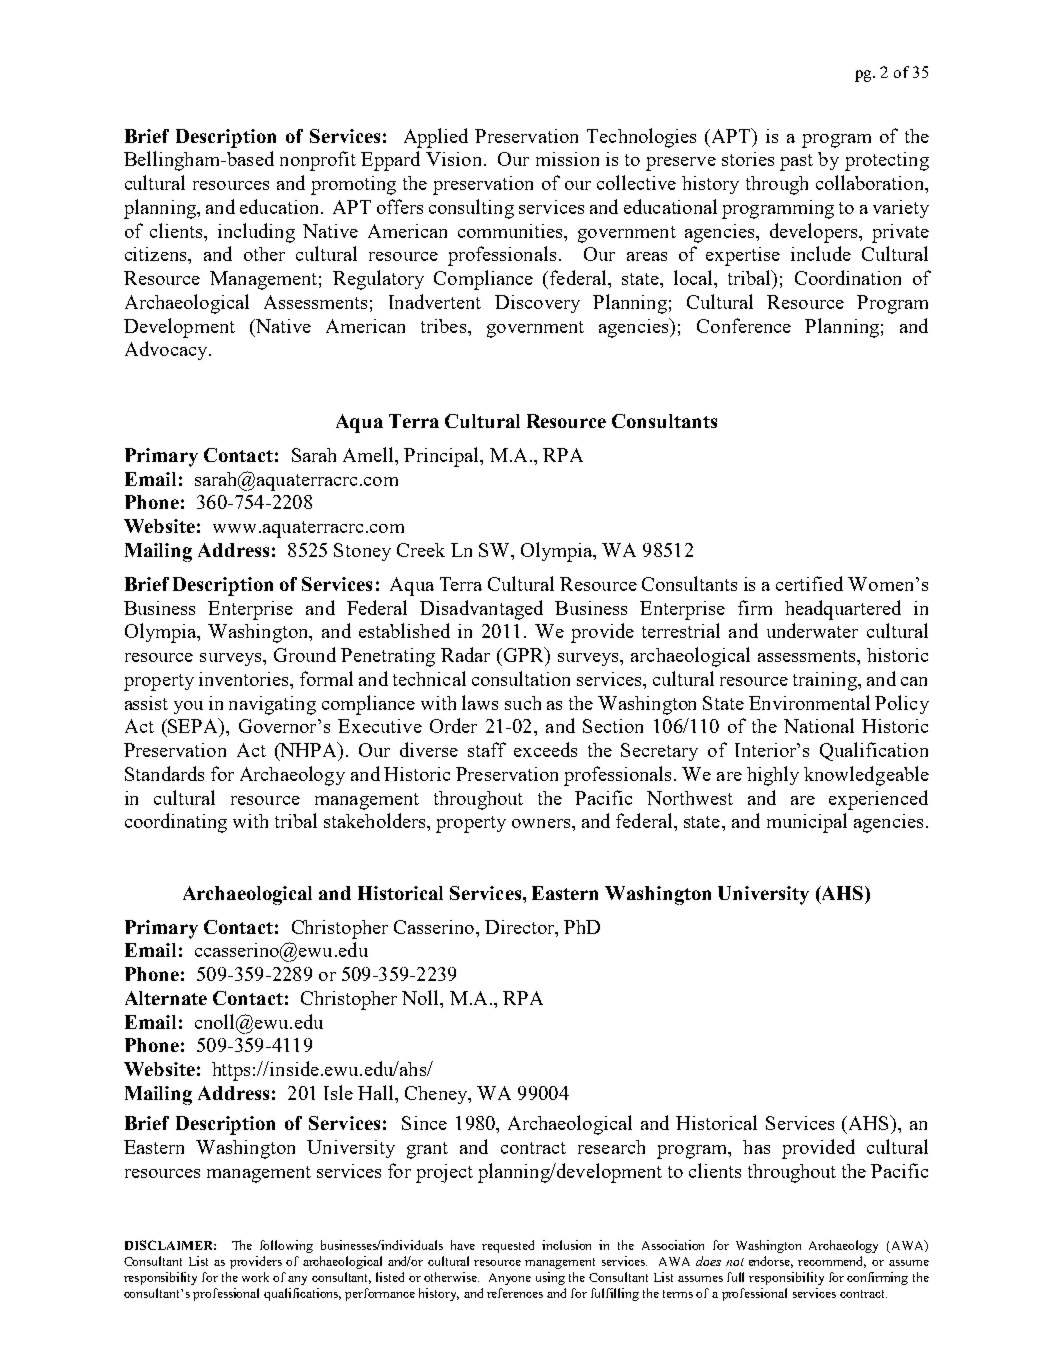 The width and height of the page is (1053, 1363). I want to click on Amell, so click(370, 456).
